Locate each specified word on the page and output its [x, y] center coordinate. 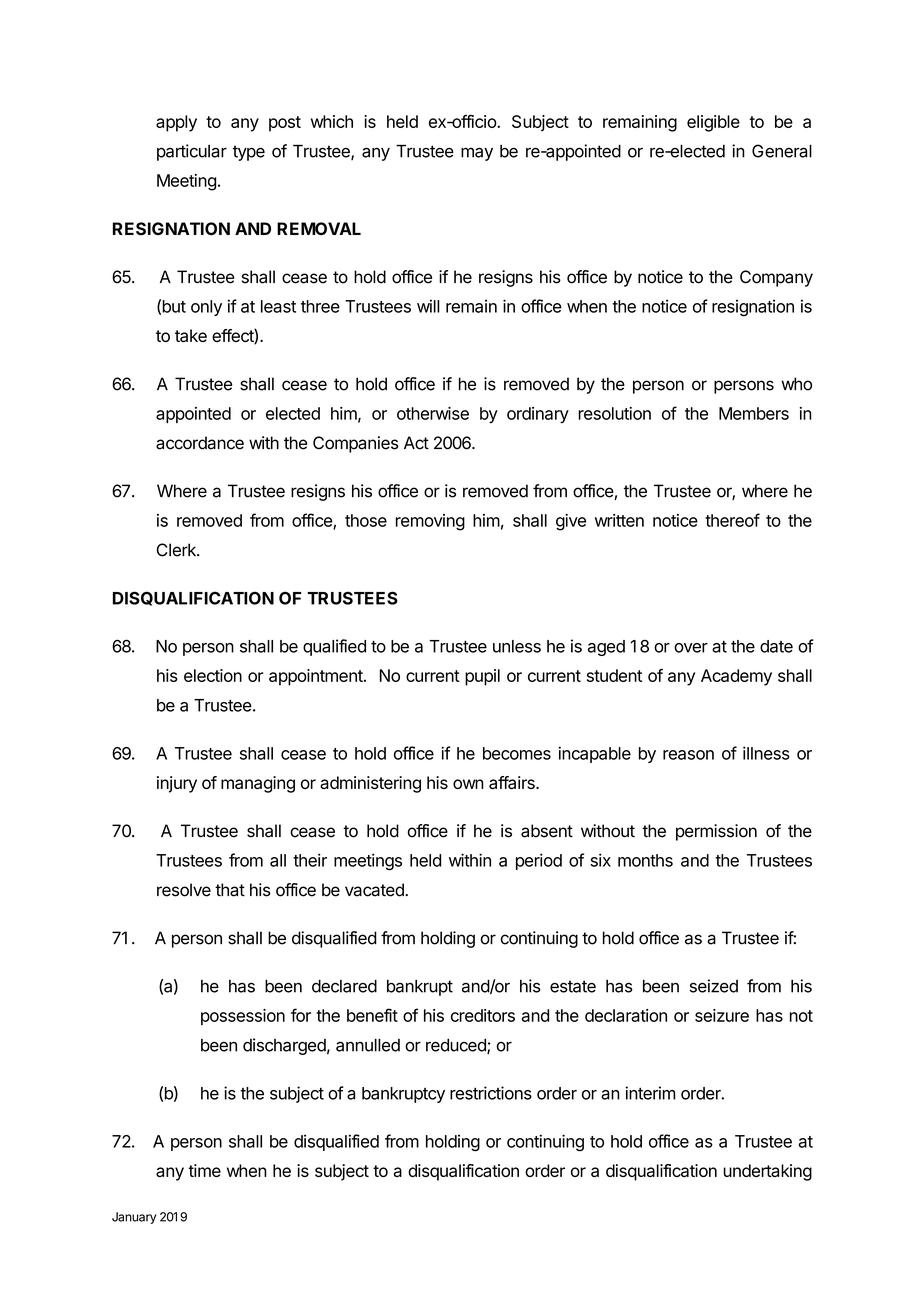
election [213, 675]
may [477, 154]
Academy [736, 677]
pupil [482, 677]
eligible [713, 123]
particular [192, 152]
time [204, 1170]
